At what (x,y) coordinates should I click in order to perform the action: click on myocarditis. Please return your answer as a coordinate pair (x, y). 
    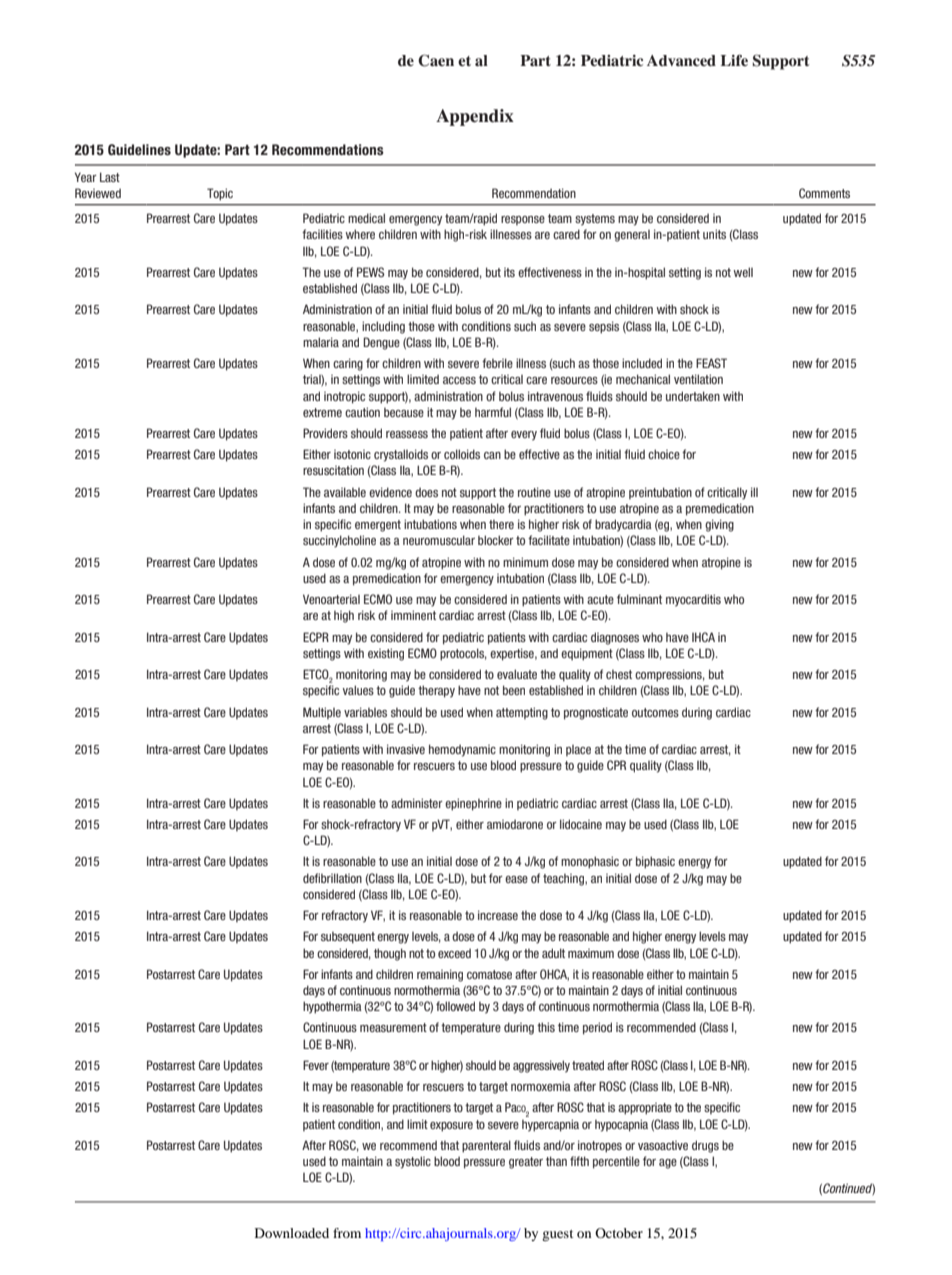
    Looking at the image, I should click on (693, 600).
